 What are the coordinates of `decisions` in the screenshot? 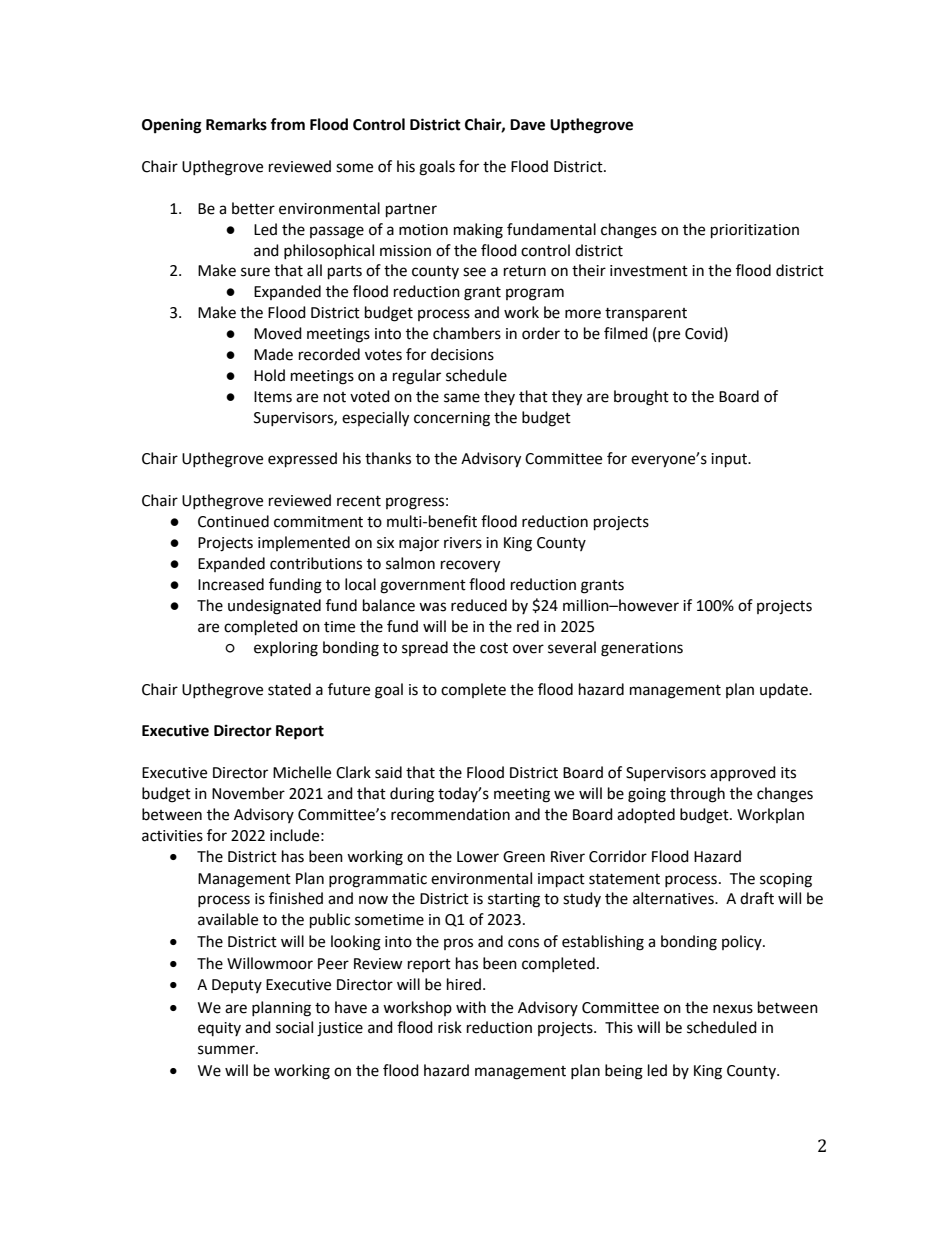 It's located at (462, 354).
